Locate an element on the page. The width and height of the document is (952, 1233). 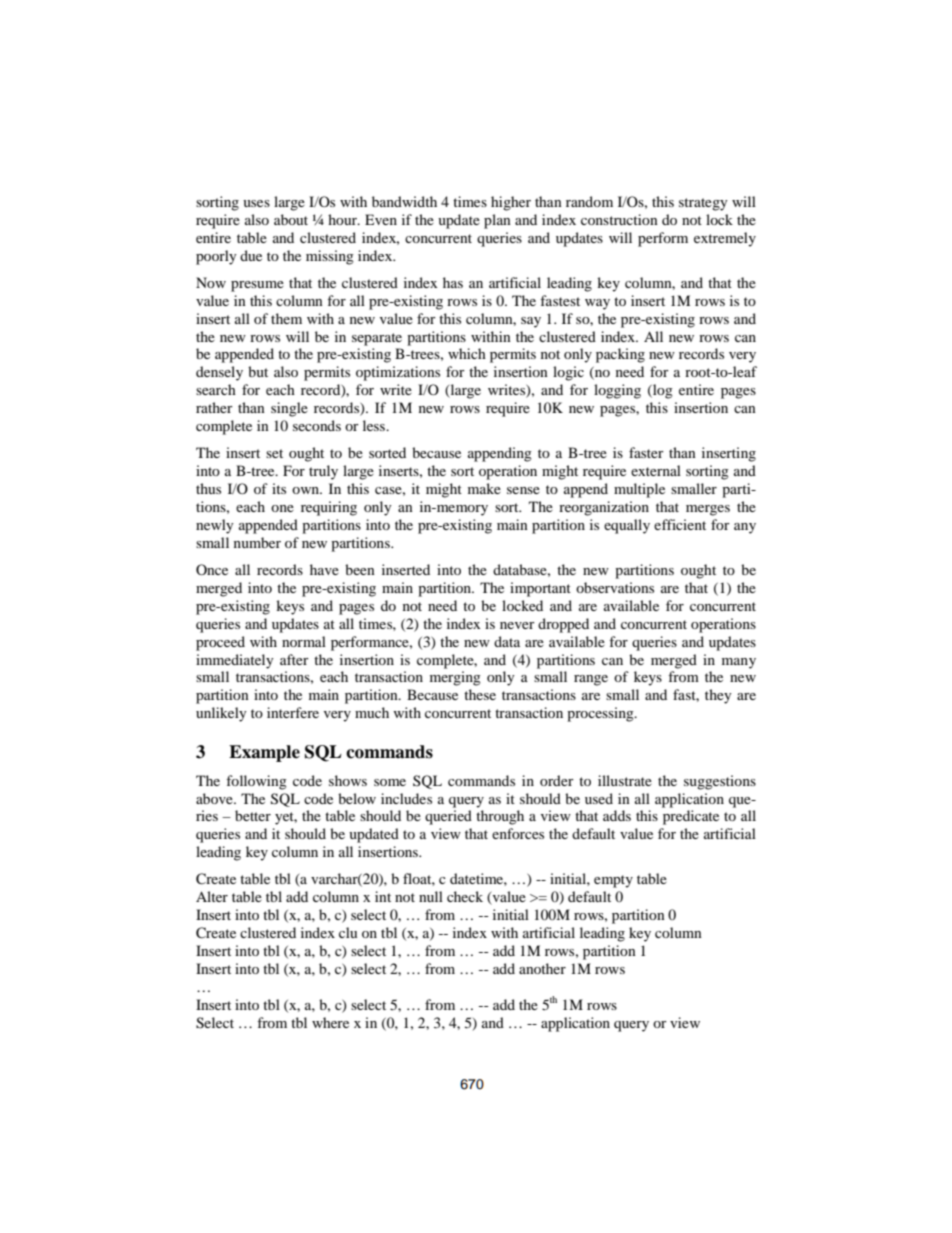
never is located at coordinates (517, 625).
